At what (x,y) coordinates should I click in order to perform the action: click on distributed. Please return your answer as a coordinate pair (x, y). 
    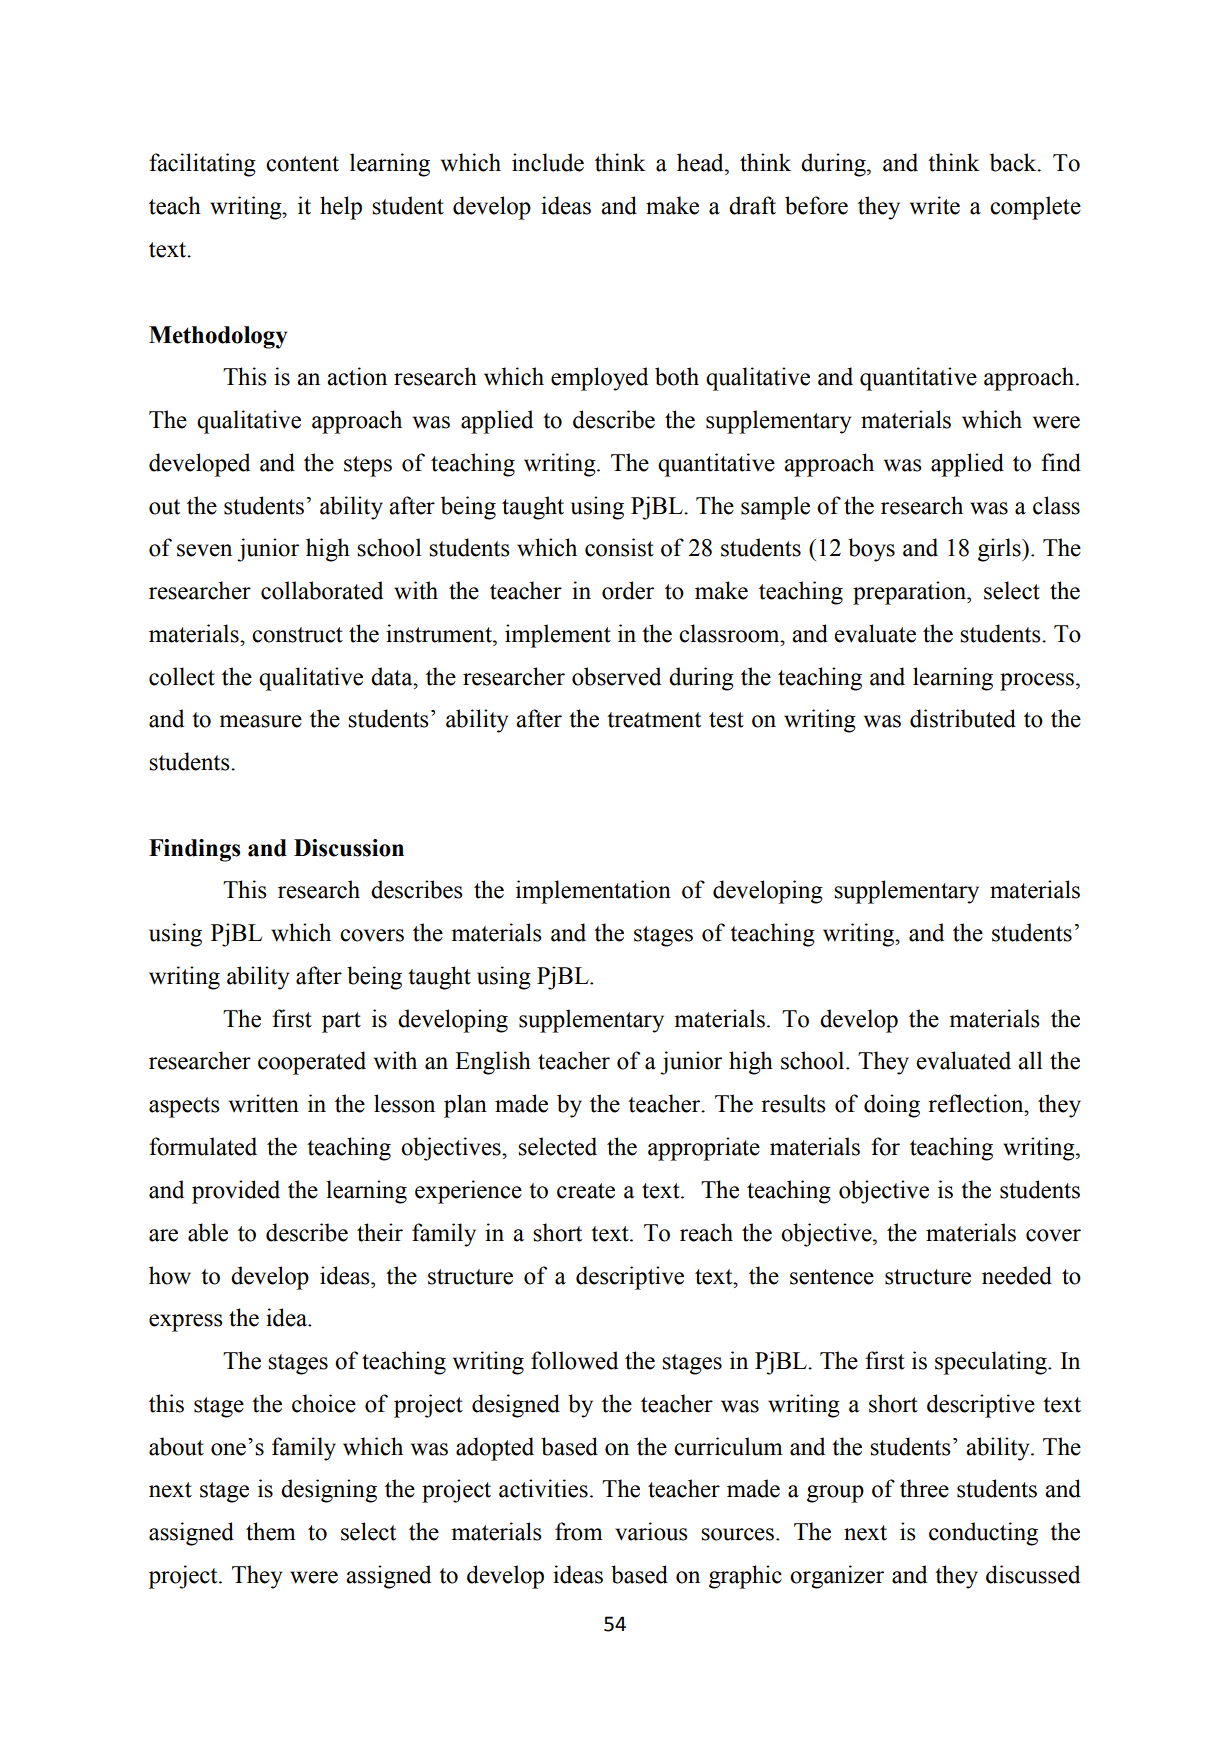
    Looking at the image, I should click on (963, 718).
